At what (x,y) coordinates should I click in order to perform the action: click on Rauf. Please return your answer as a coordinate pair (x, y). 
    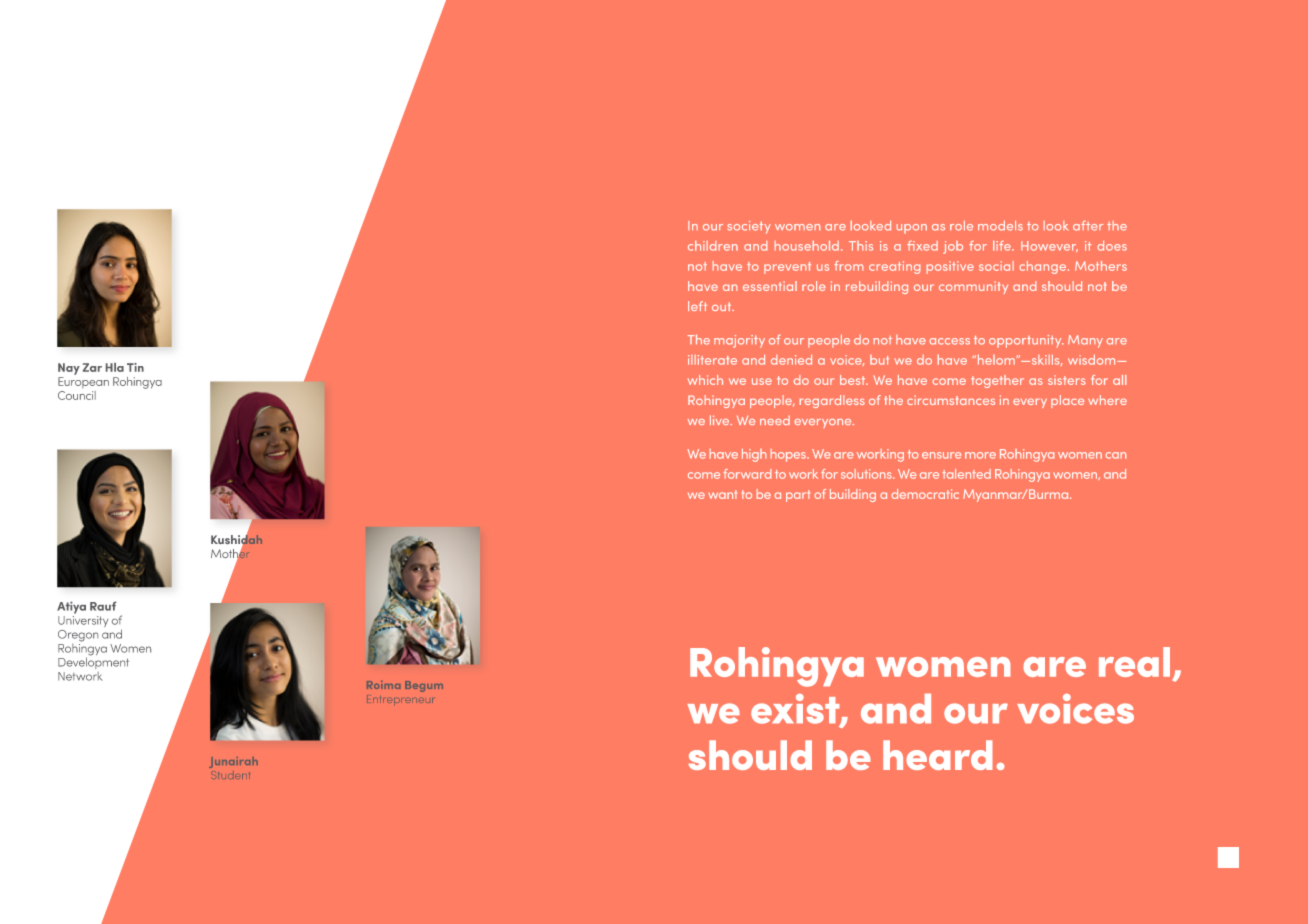
    Looking at the image, I should click on (103, 606).
